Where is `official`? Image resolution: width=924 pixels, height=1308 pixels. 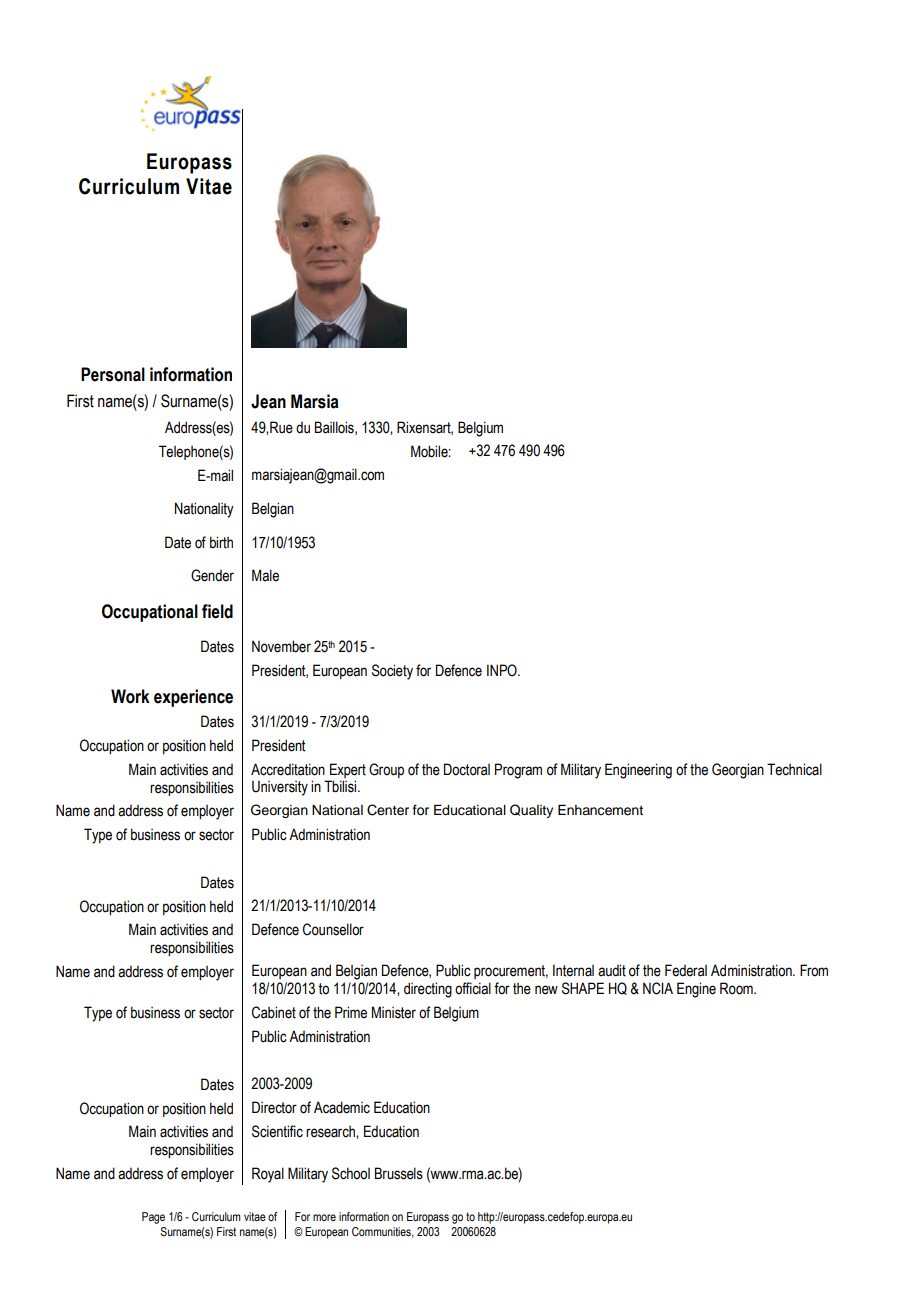
official is located at coordinates (473, 988).
